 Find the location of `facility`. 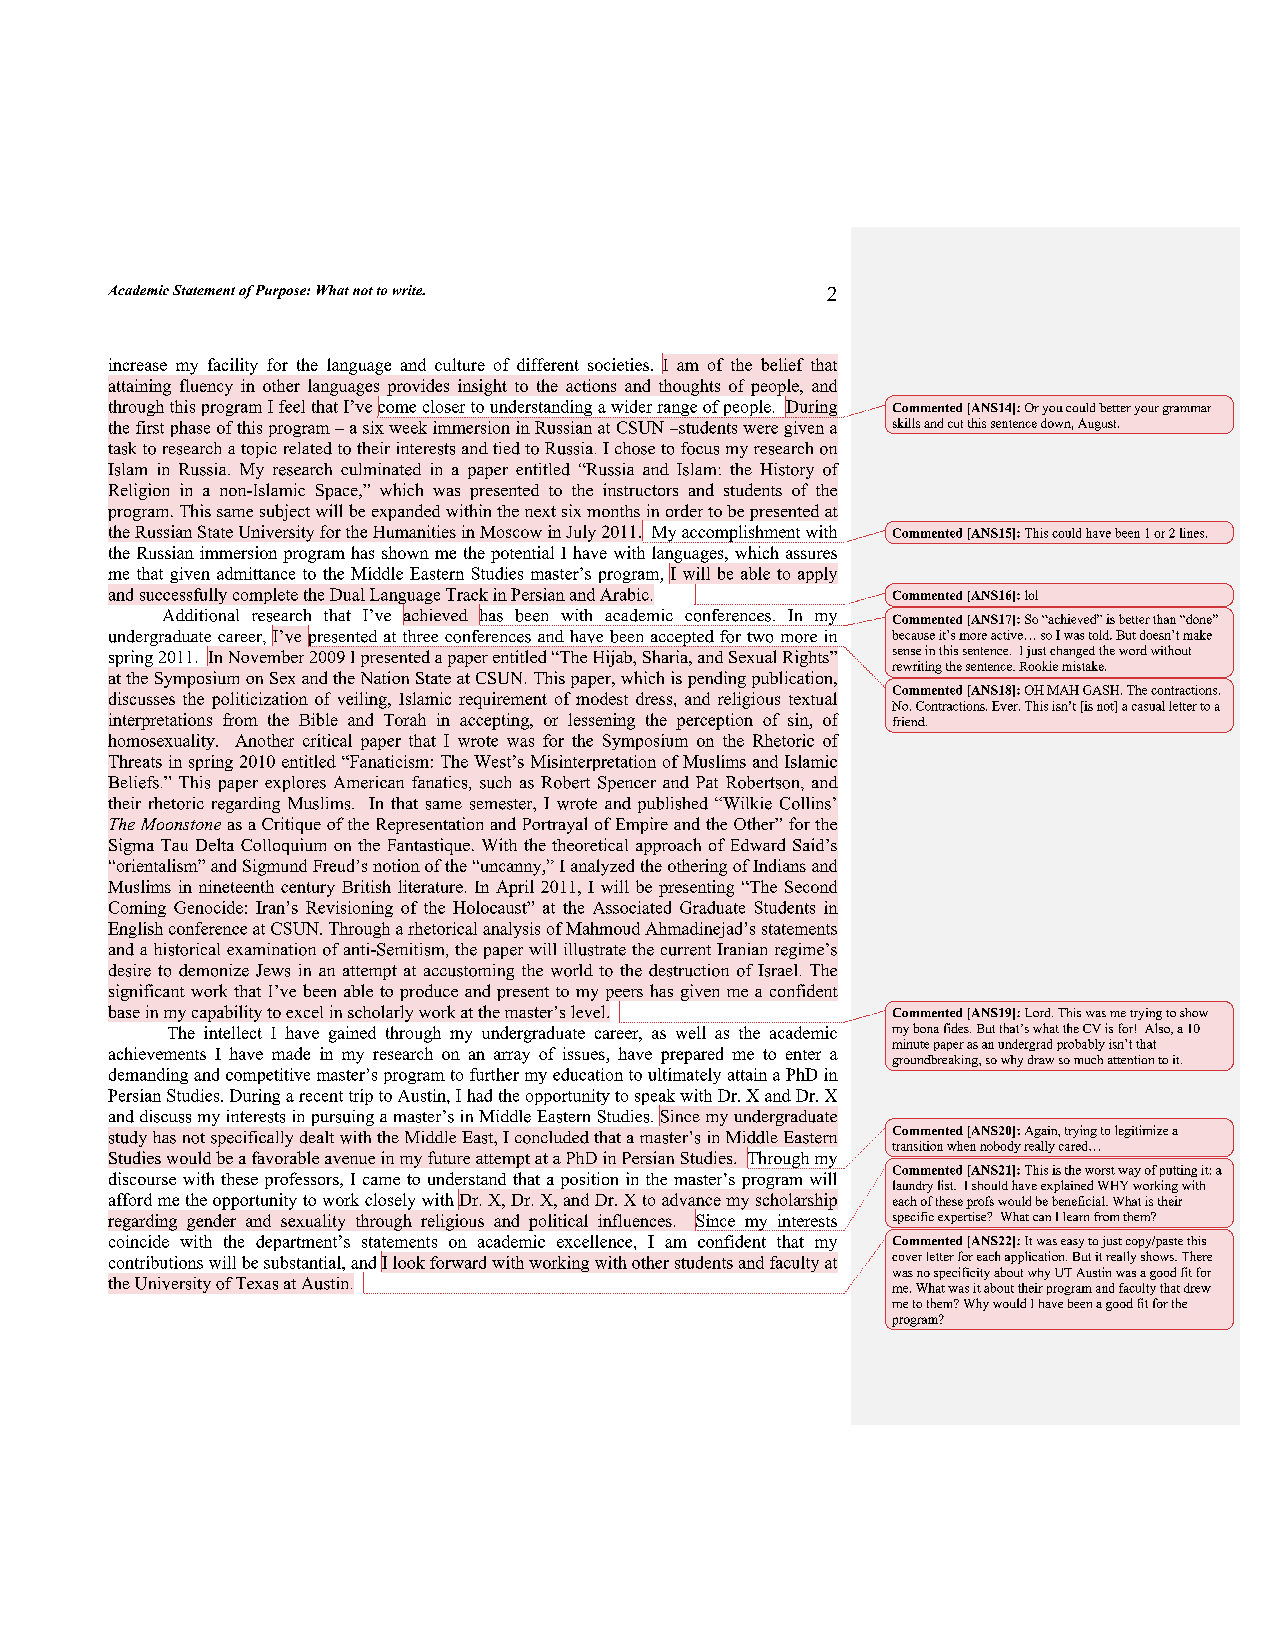

facility is located at coordinates (233, 366).
